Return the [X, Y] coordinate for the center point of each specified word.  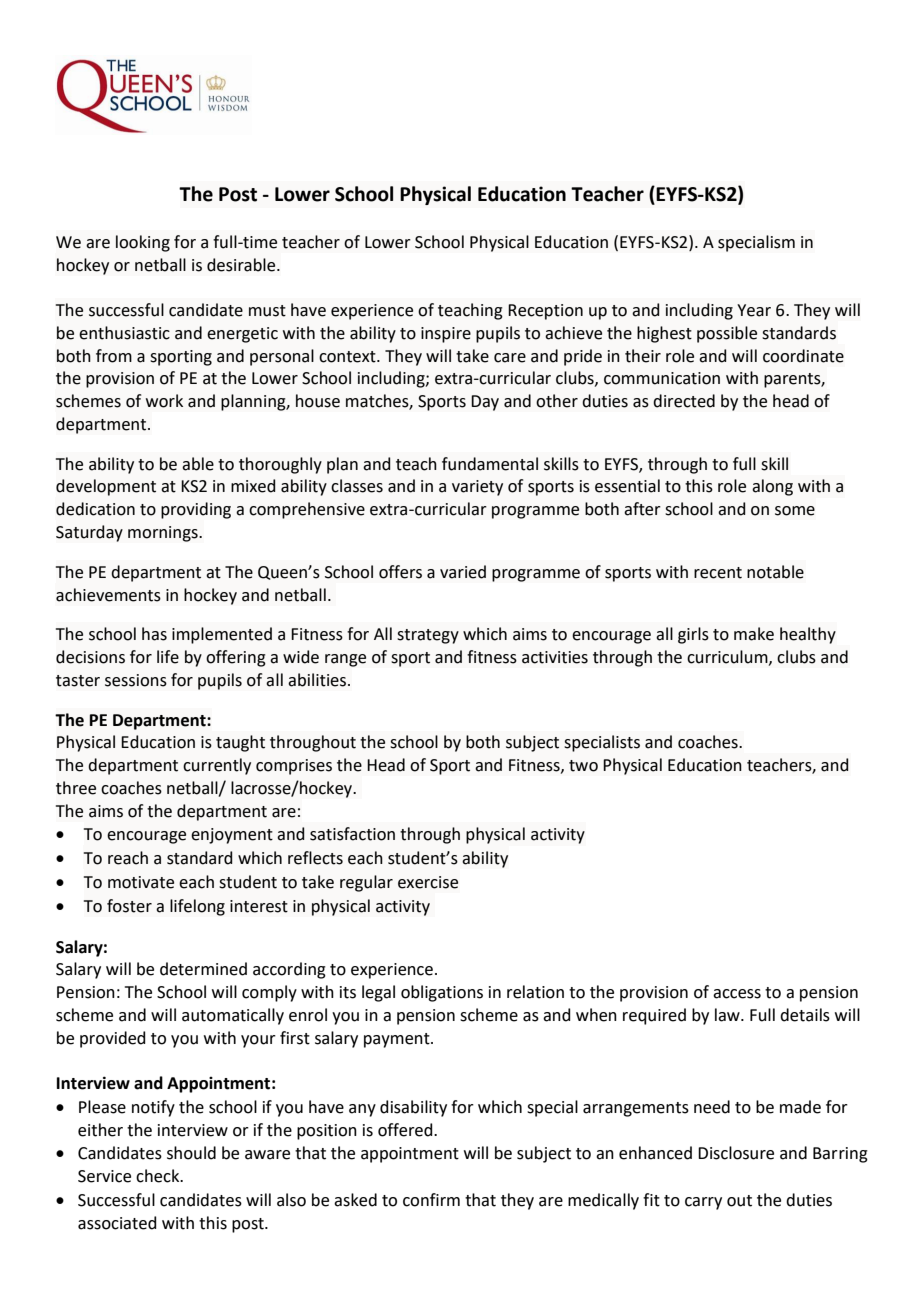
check [159, 1176]
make [754, 634]
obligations [442, 993]
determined [203, 969]
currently [217, 766]
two [583, 766]
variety [477, 488]
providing [196, 510]
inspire [446, 335]
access [737, 994]
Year [754, 310]
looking [143, 243]
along [772, 487]
